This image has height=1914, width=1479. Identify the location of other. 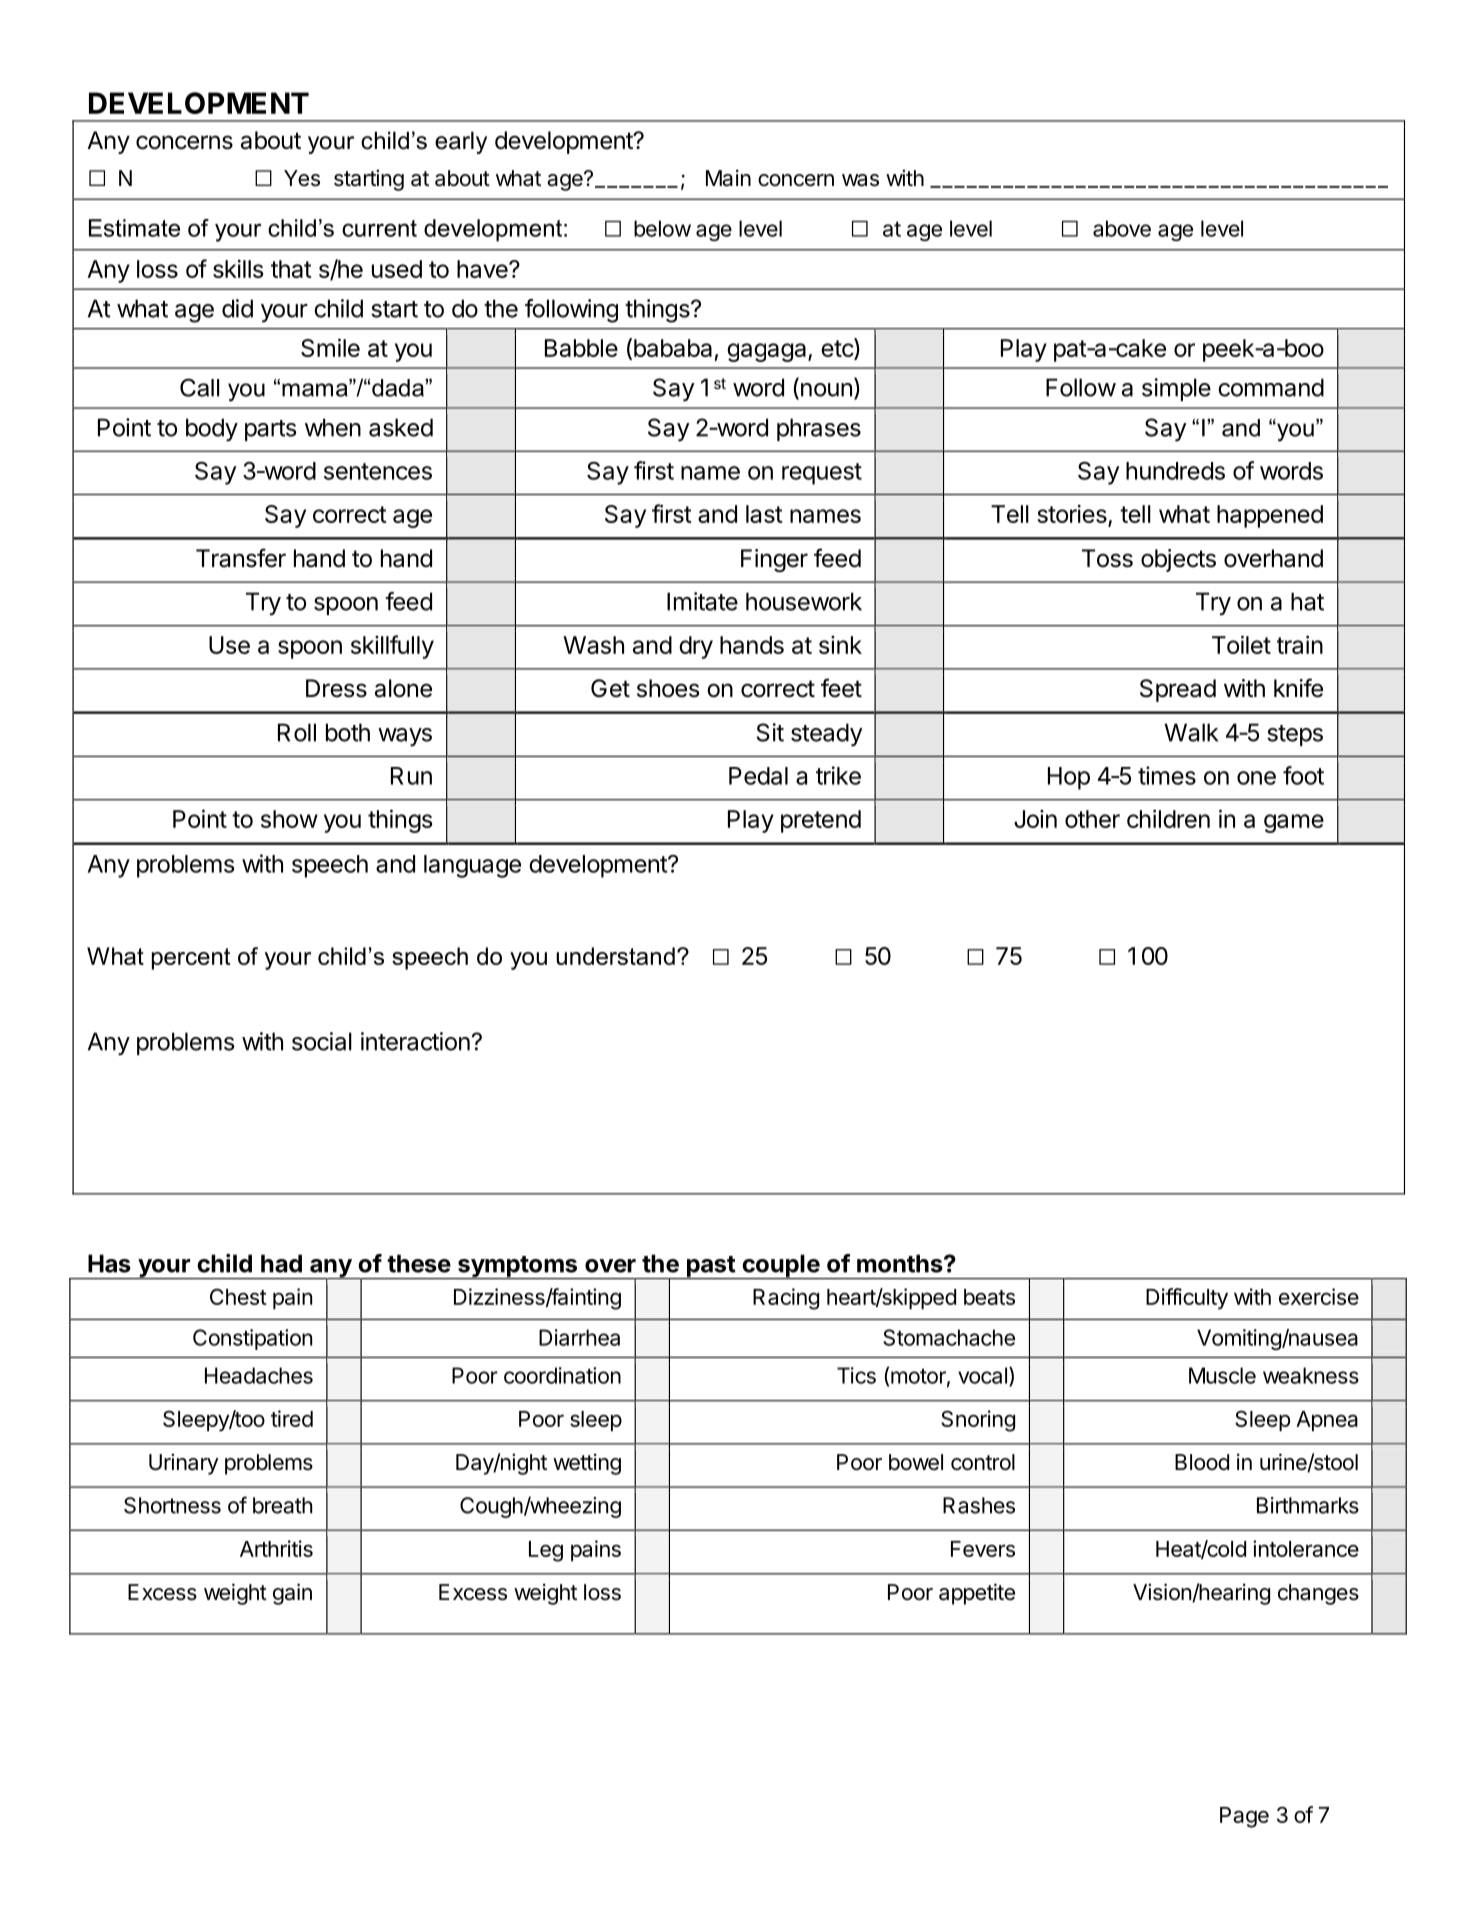
(1092, 819).
